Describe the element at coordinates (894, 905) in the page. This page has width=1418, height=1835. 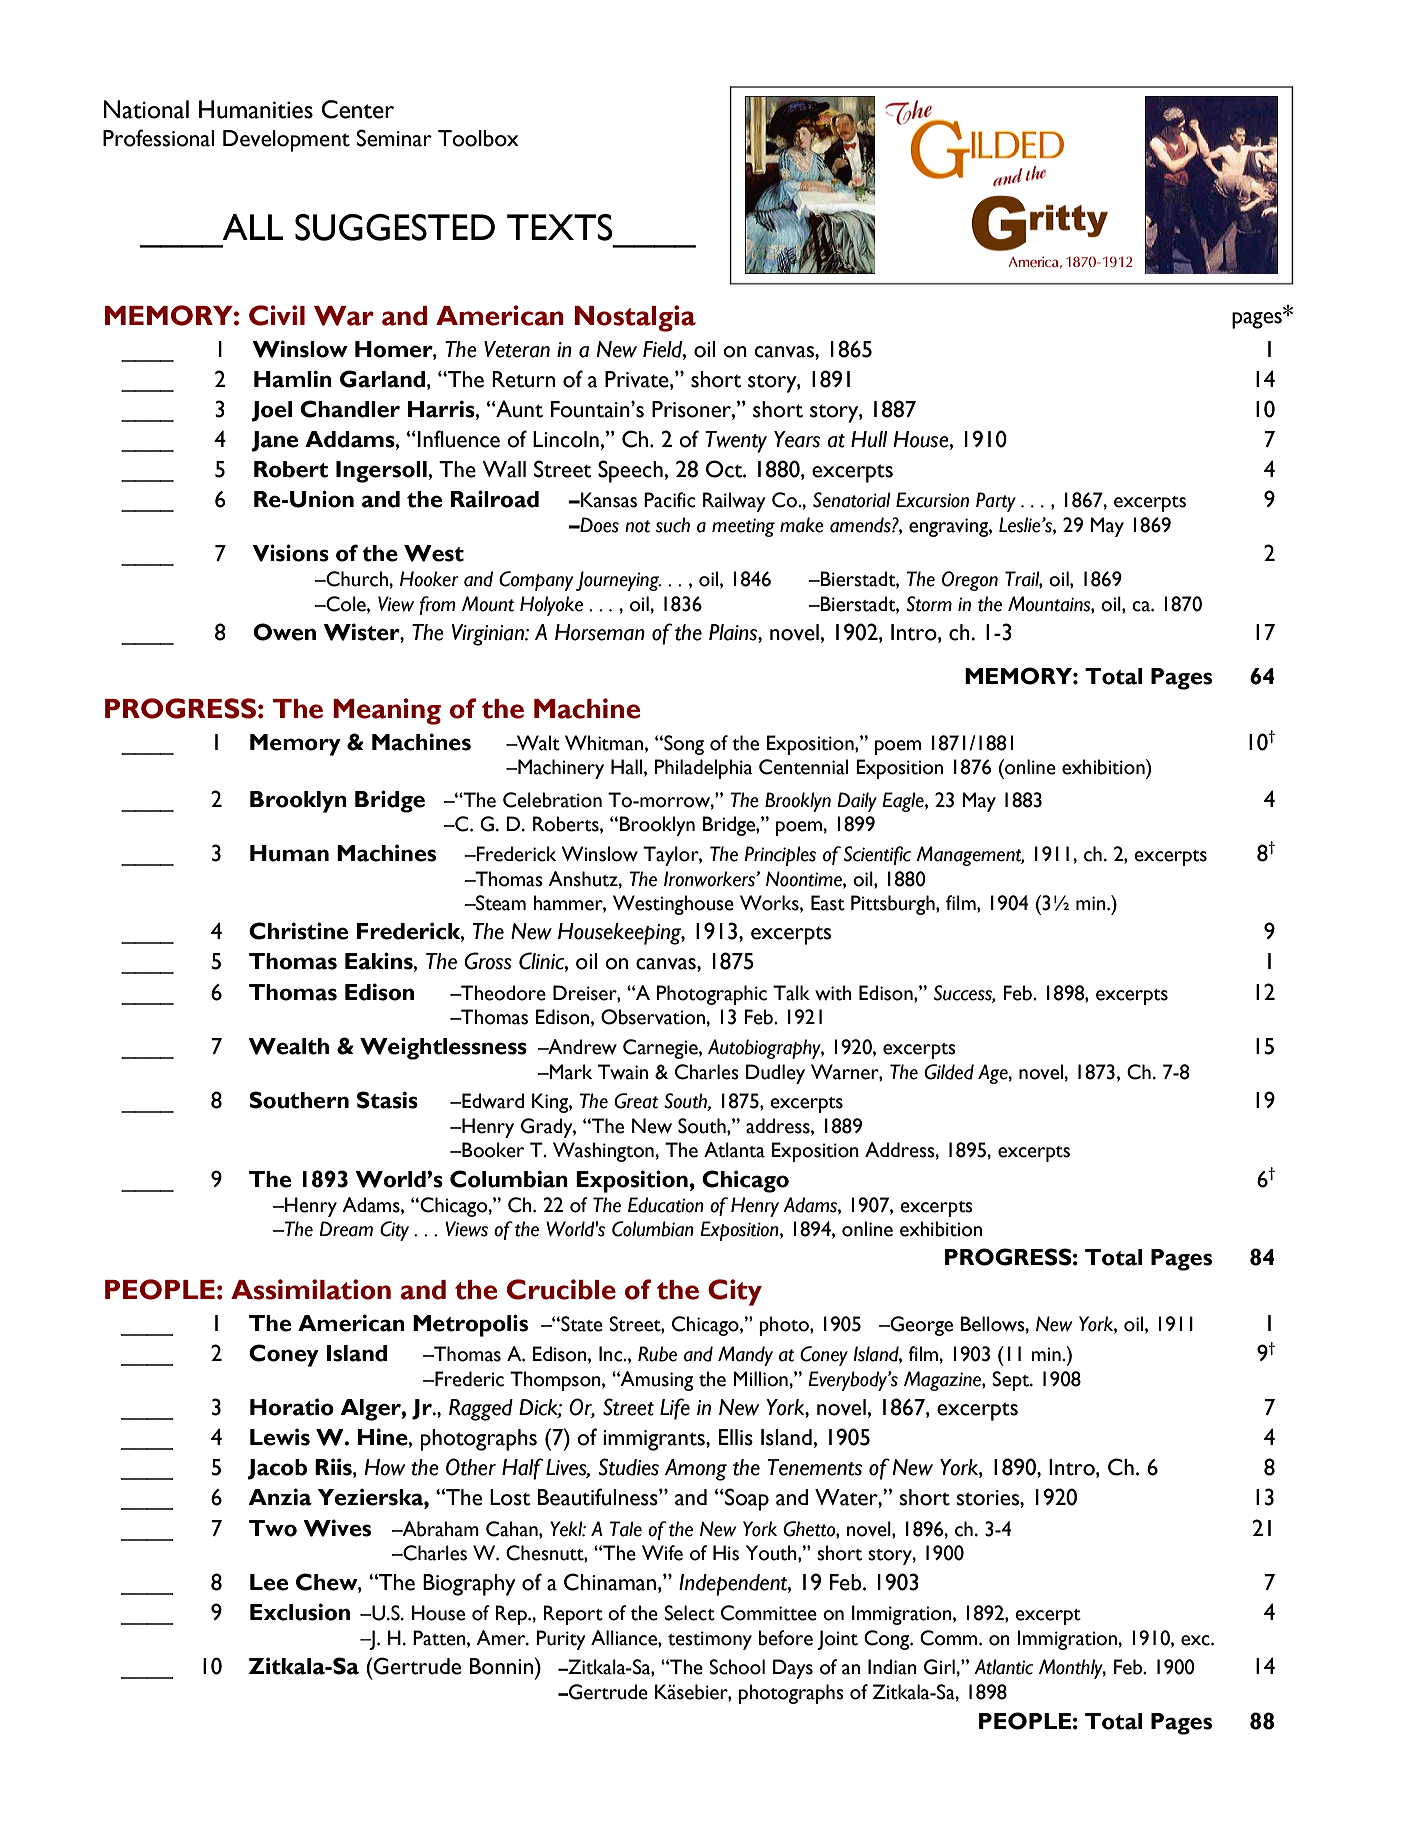
I see `Pittsburgh` at that location.
